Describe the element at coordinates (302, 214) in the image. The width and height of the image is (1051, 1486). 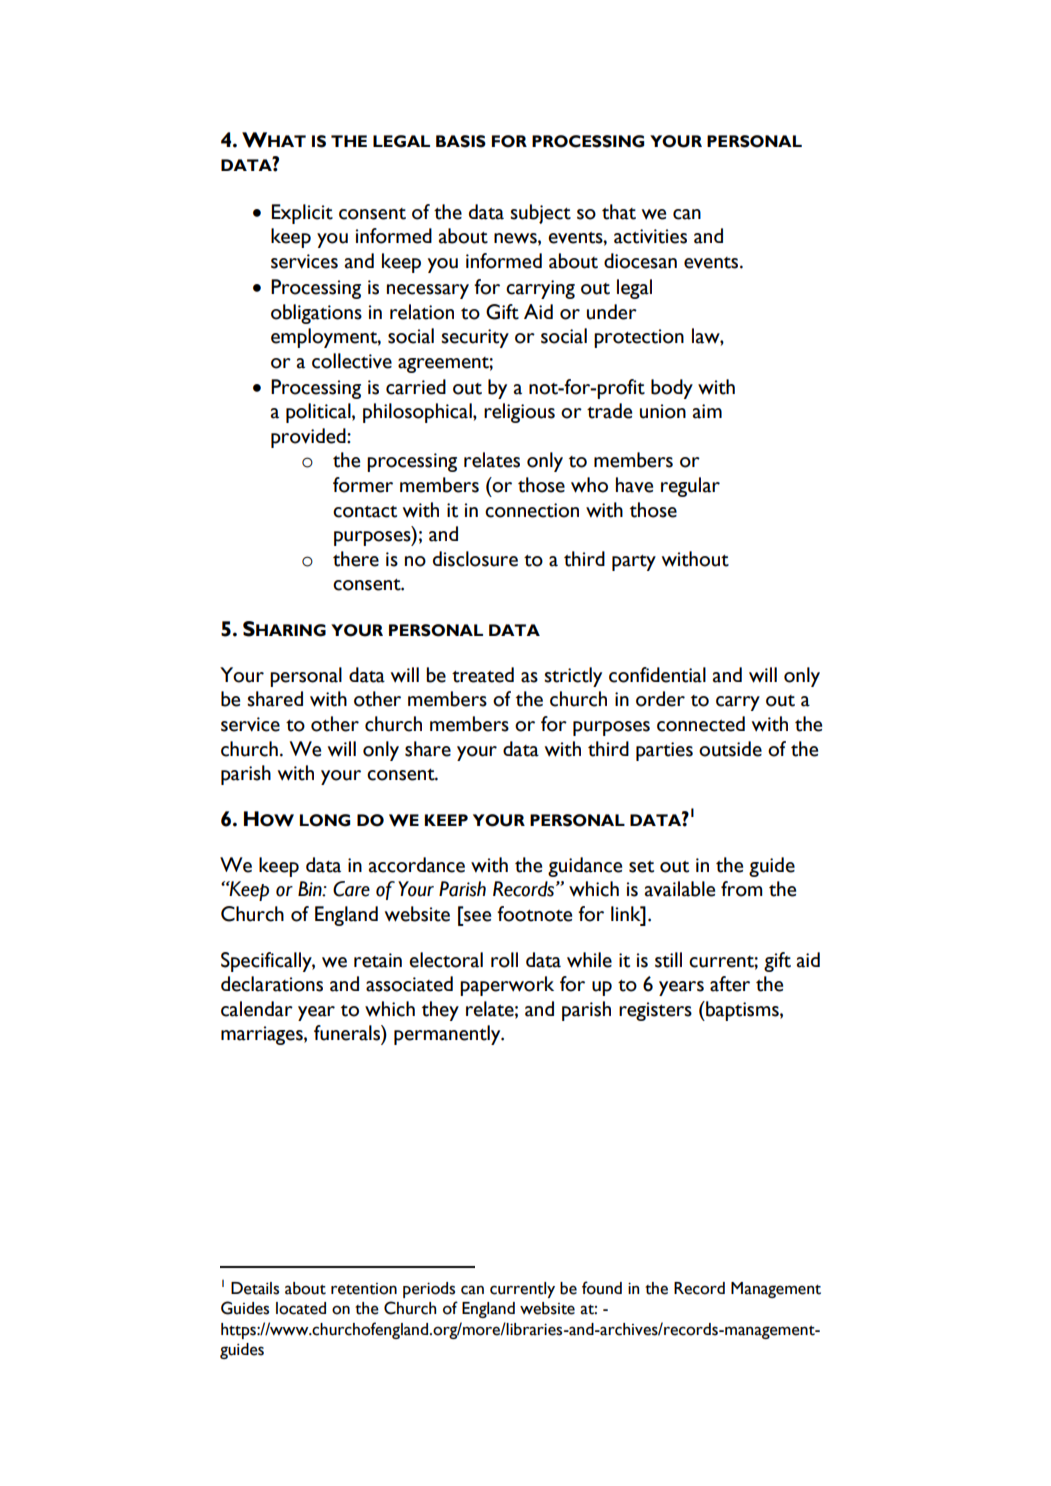
I see `Explicit` at that location.
